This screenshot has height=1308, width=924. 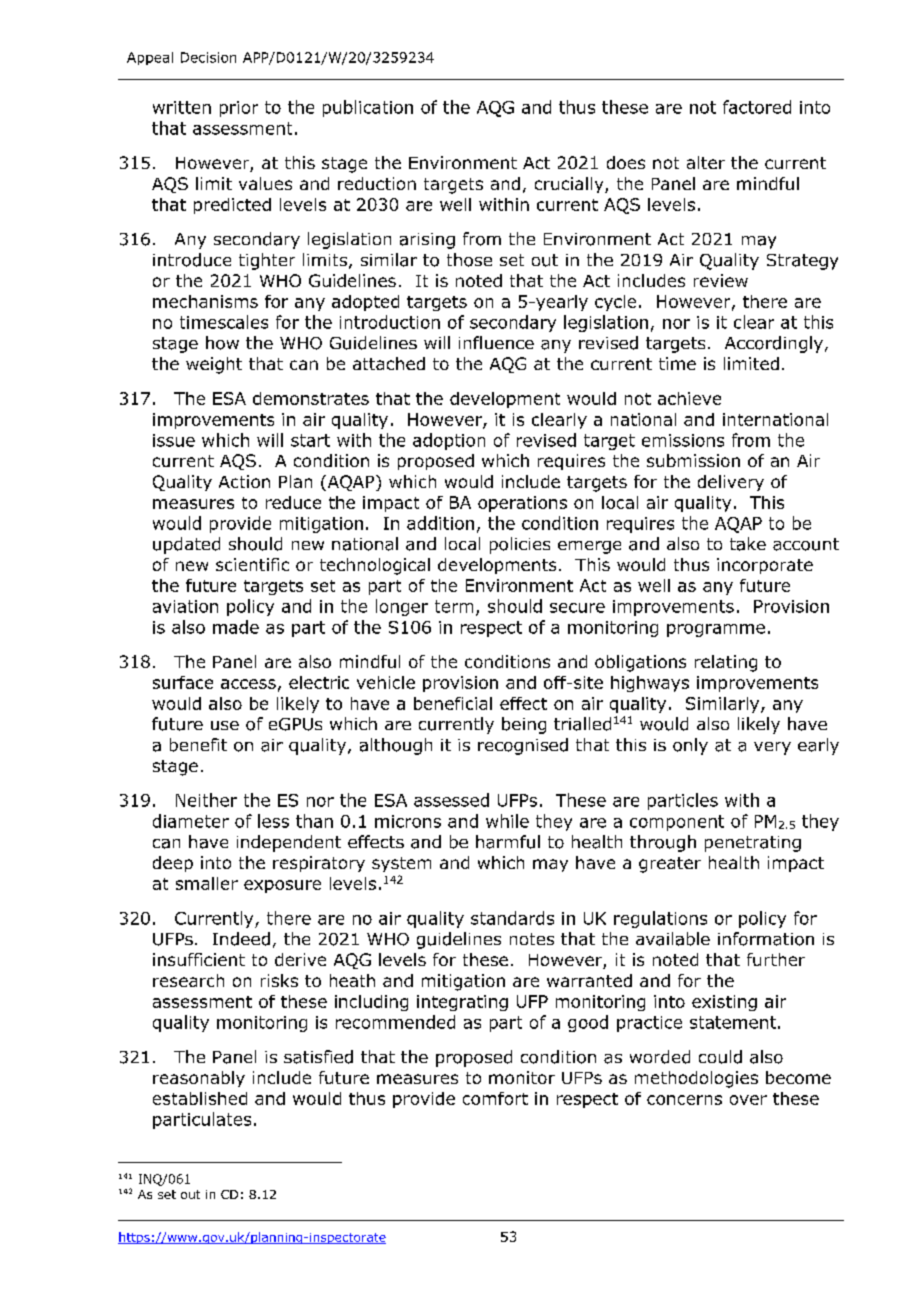 I want to click on comfort, so click(x=495, y=1098).
